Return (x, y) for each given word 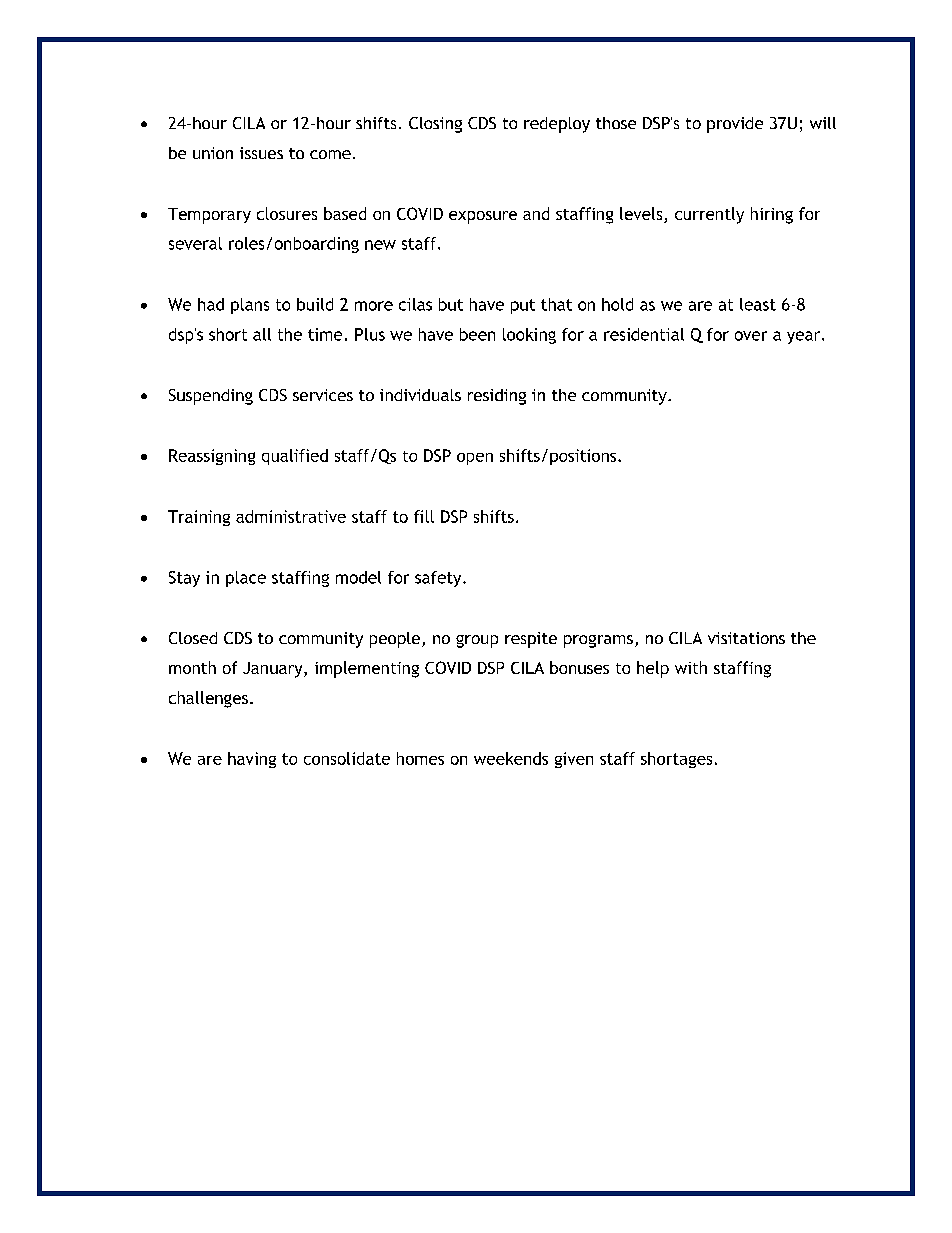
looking (529, 336)
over (751, 336)
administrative (291, 516)
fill (424, 516)
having (252, 760)
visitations (746, 638)
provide (735, 125)
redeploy (557, 125)
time (325, 334)
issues (261, 153)
